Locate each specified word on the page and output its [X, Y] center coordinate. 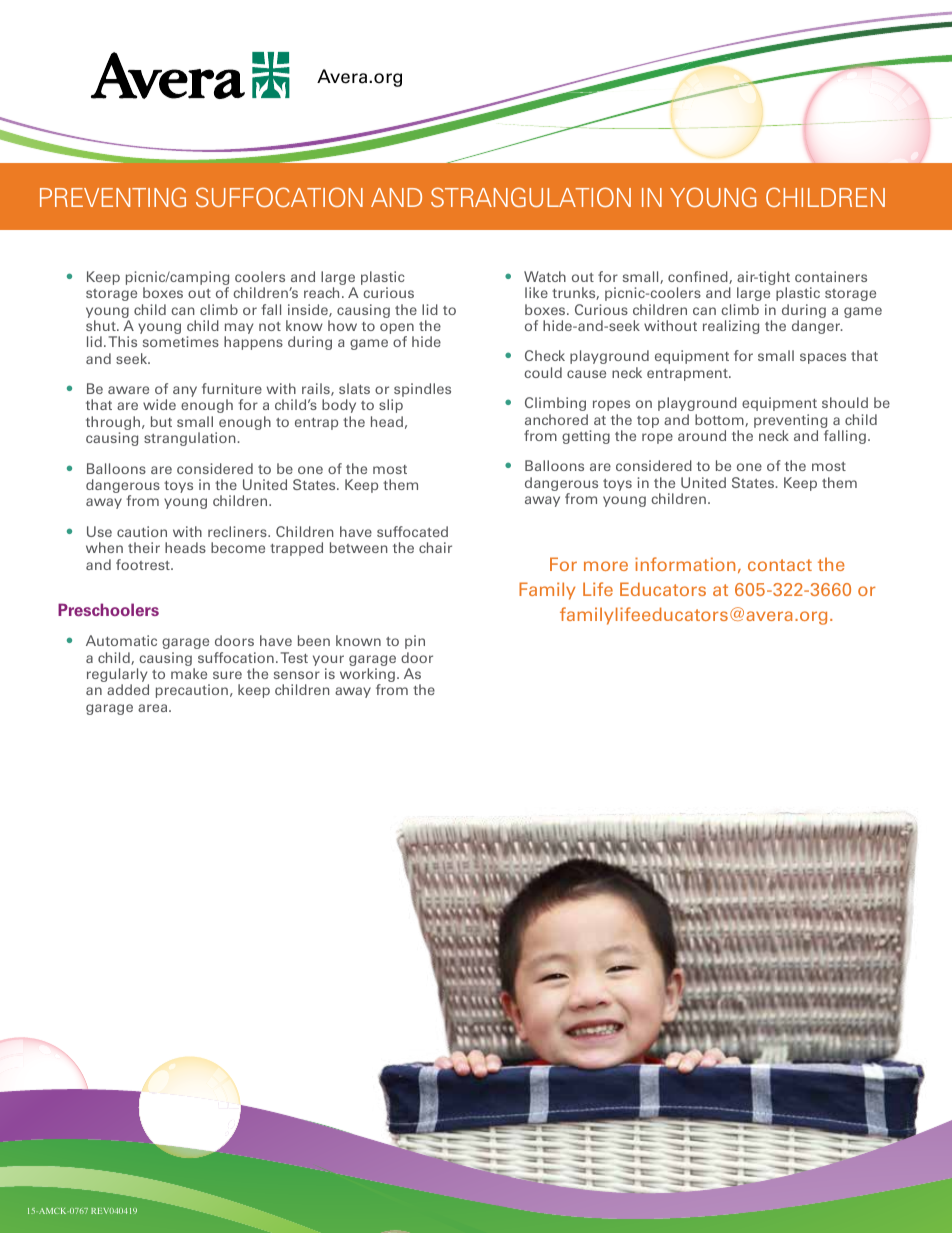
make [189, 673]
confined [699, 277]
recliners [238, 531]
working [367, 676]
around [702, 435]
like [536, 292]
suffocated [412, 531]
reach [321, 292]
